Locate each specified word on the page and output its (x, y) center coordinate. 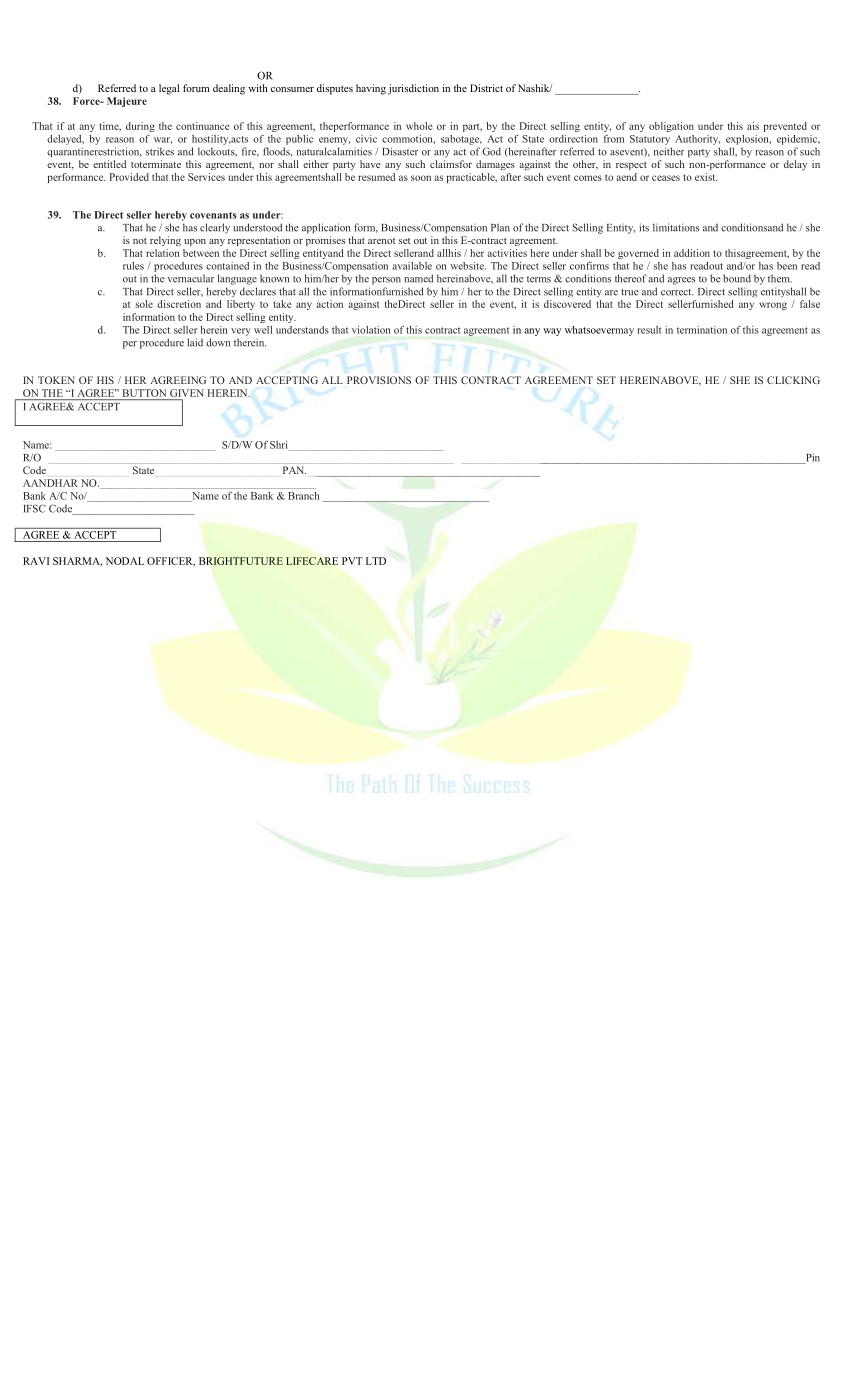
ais (753, 126)
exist (706, 177)
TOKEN (56, 380)
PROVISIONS (379, 380)
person (386, 281)
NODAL (125, 561)
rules (133, 266)
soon (421, 178)
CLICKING (793, 380)
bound (737, 278)
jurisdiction (413, 89)
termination (702, 330)
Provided (129, 177)
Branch (304, 496)
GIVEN (187, 393)
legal (169, 89)
